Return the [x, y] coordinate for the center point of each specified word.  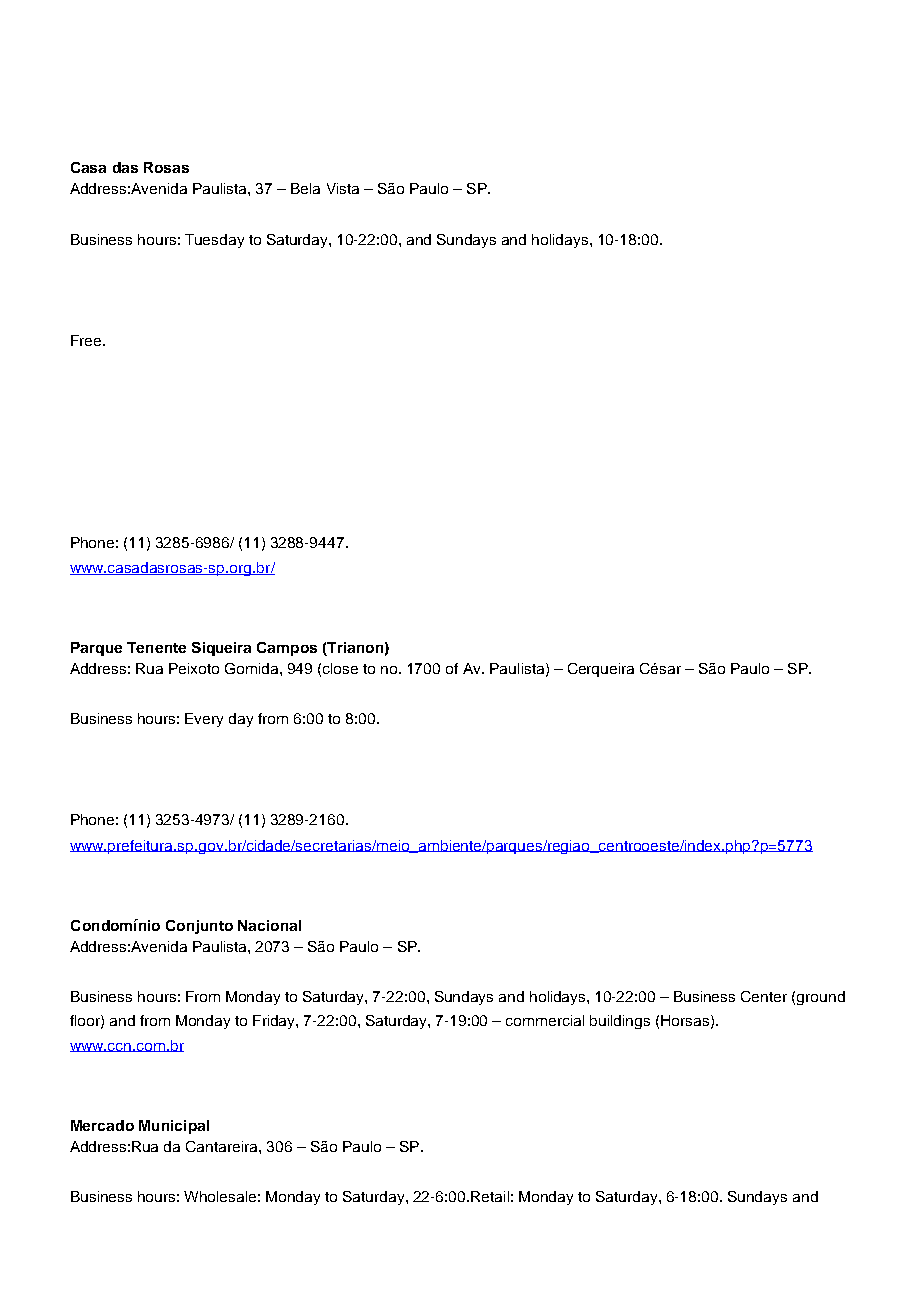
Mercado [102, 1125]
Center [764, 996]
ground [821, 998]
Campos [287, 649]
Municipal [174, 1127]
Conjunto [199, 927]
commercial [545, 1020]
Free [87, 340]
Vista [343, 188]
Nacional [269, 925]
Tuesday [214, 241]
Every [204, 720]
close [340, 668]
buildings [620, 1022]
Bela [305, 188]
